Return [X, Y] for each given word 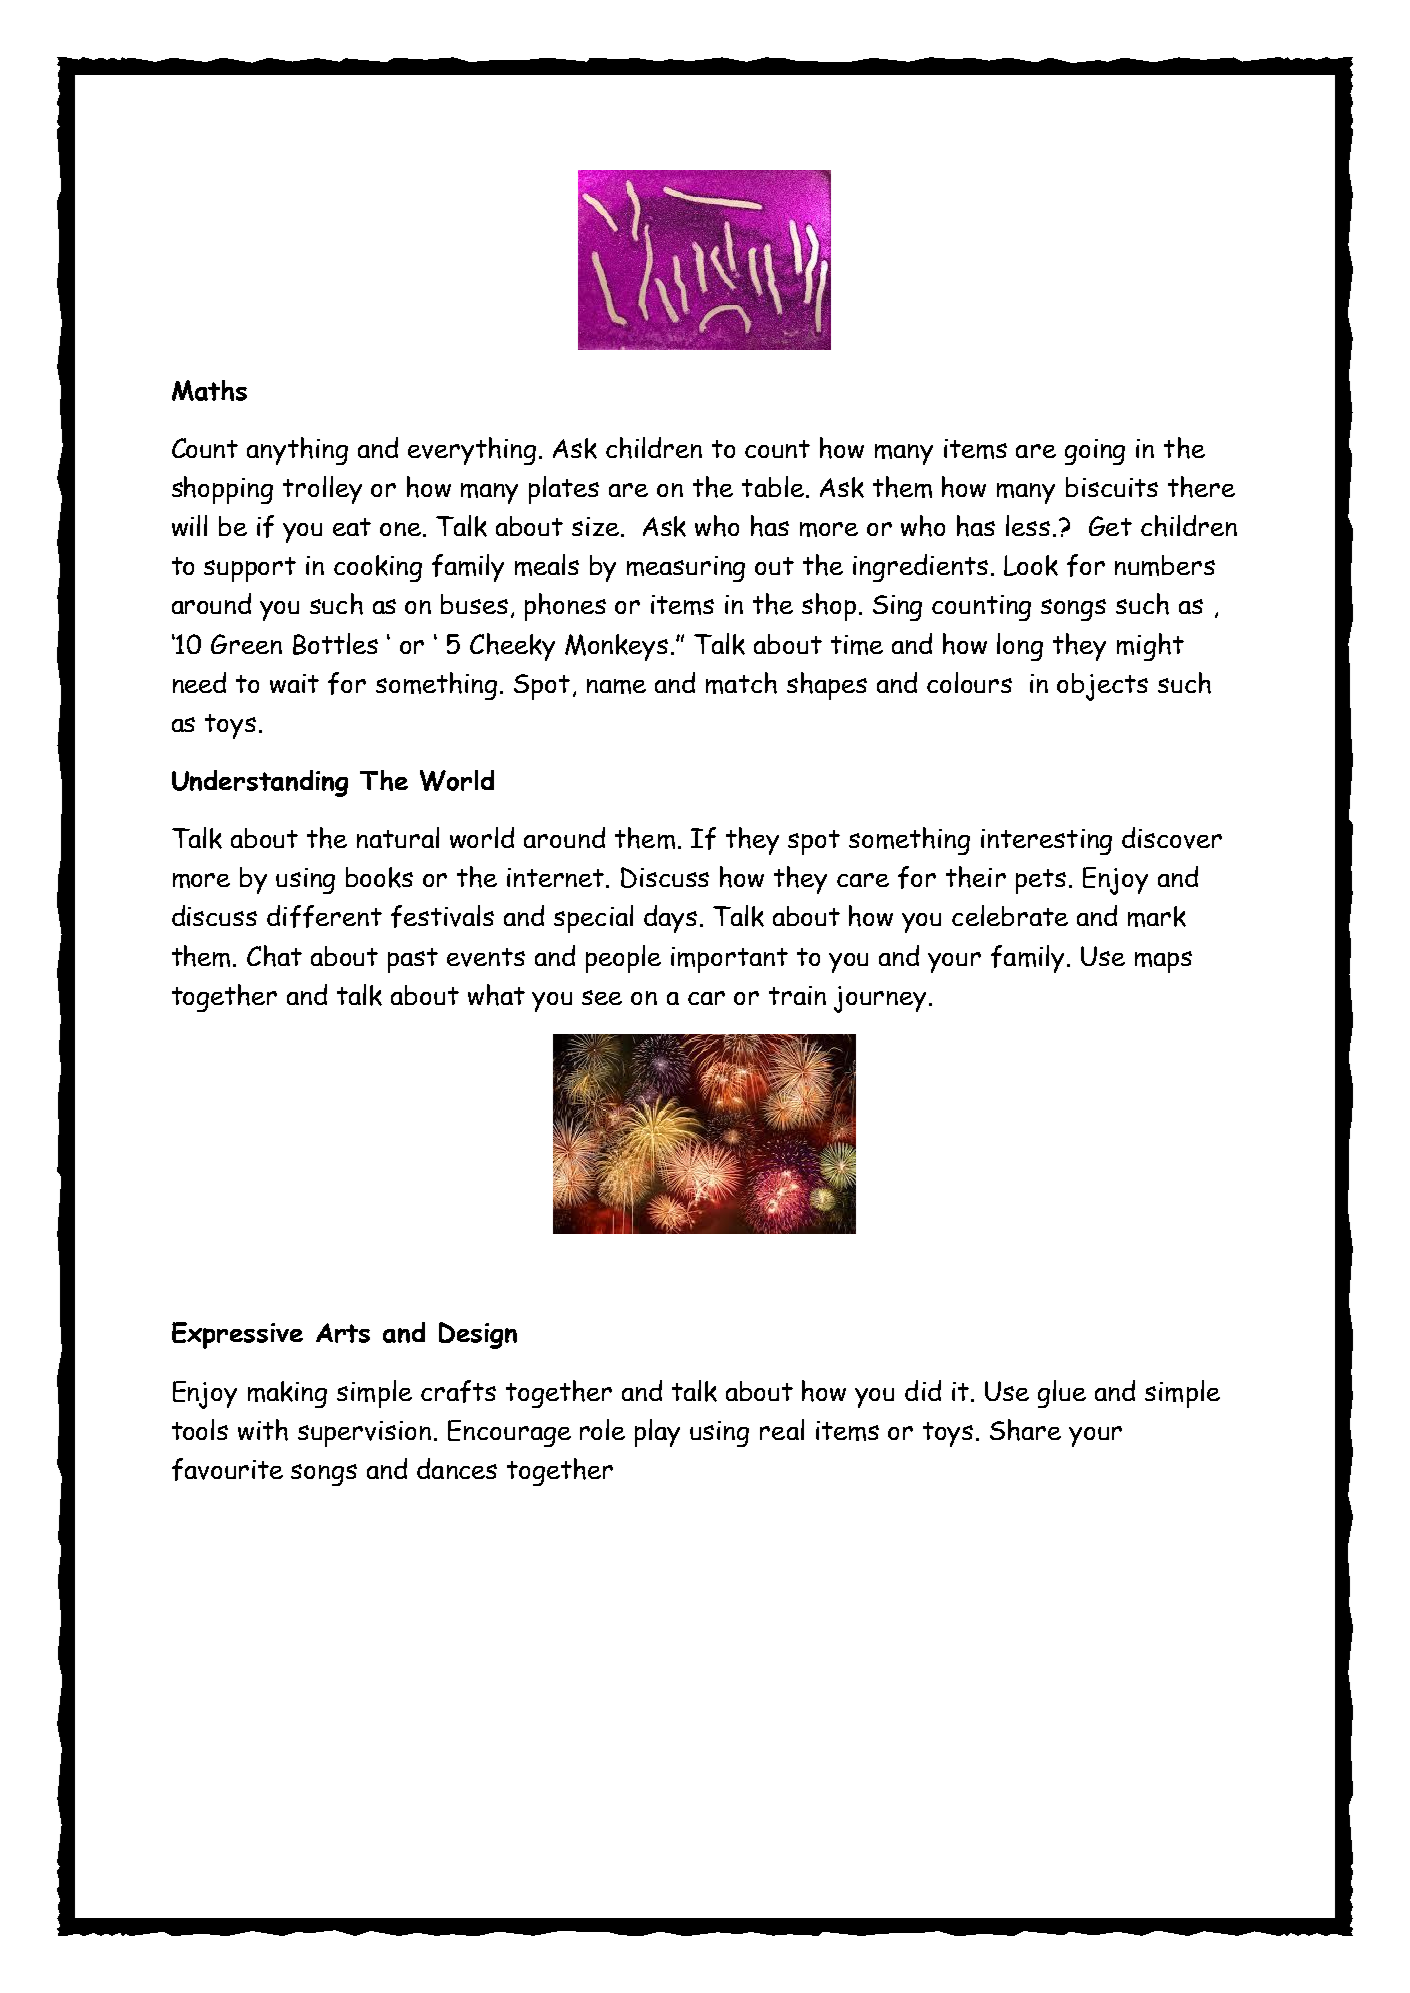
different [324, 916]
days [670, 919]
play [657, 1433]
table [773, 486]
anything [297, 451]
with [263, 1430]
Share [1025, 1430]
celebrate [1010, 915]
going [1095, 452]
